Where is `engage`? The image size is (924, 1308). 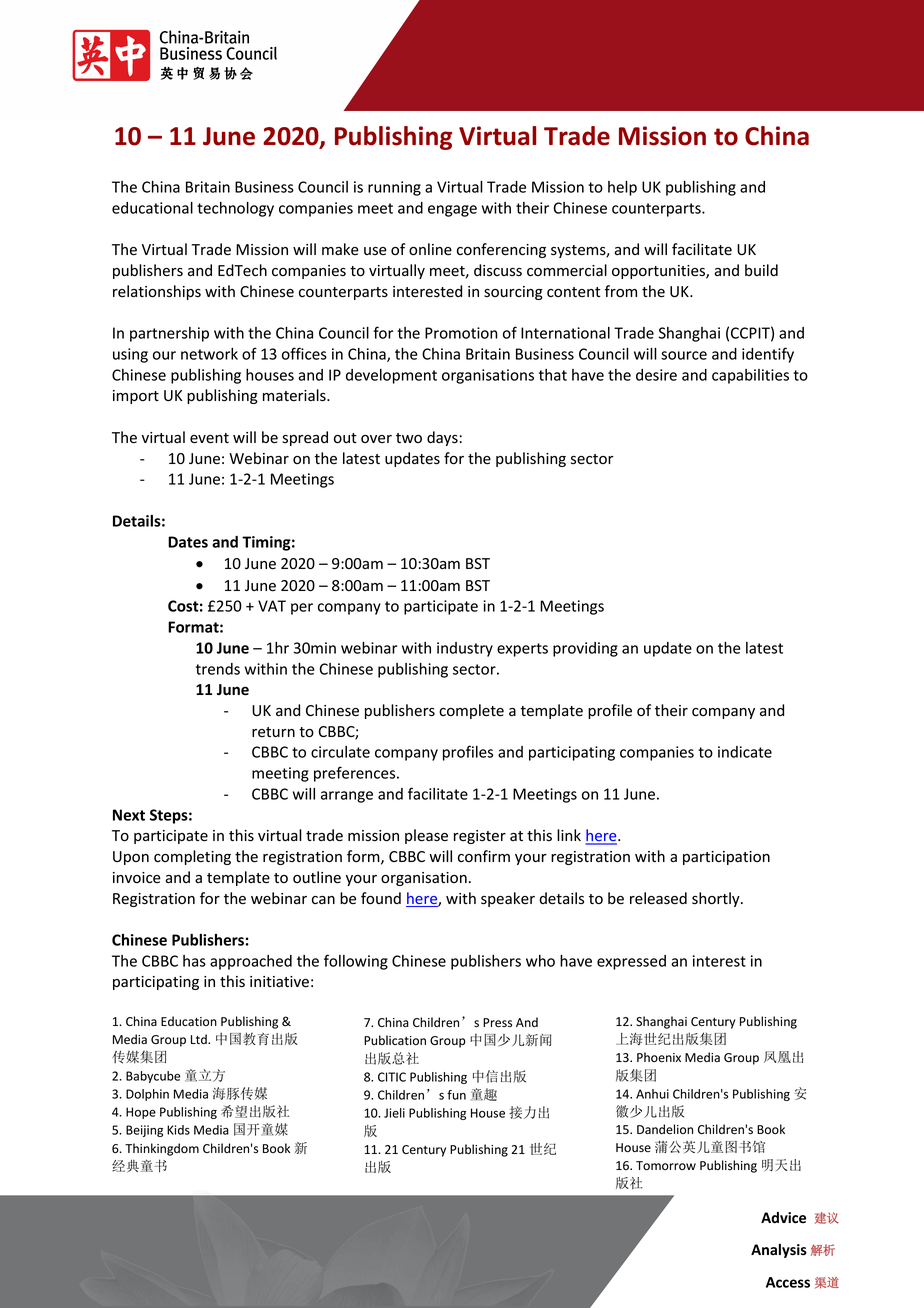
engage is located at coordinates (452, 211).
